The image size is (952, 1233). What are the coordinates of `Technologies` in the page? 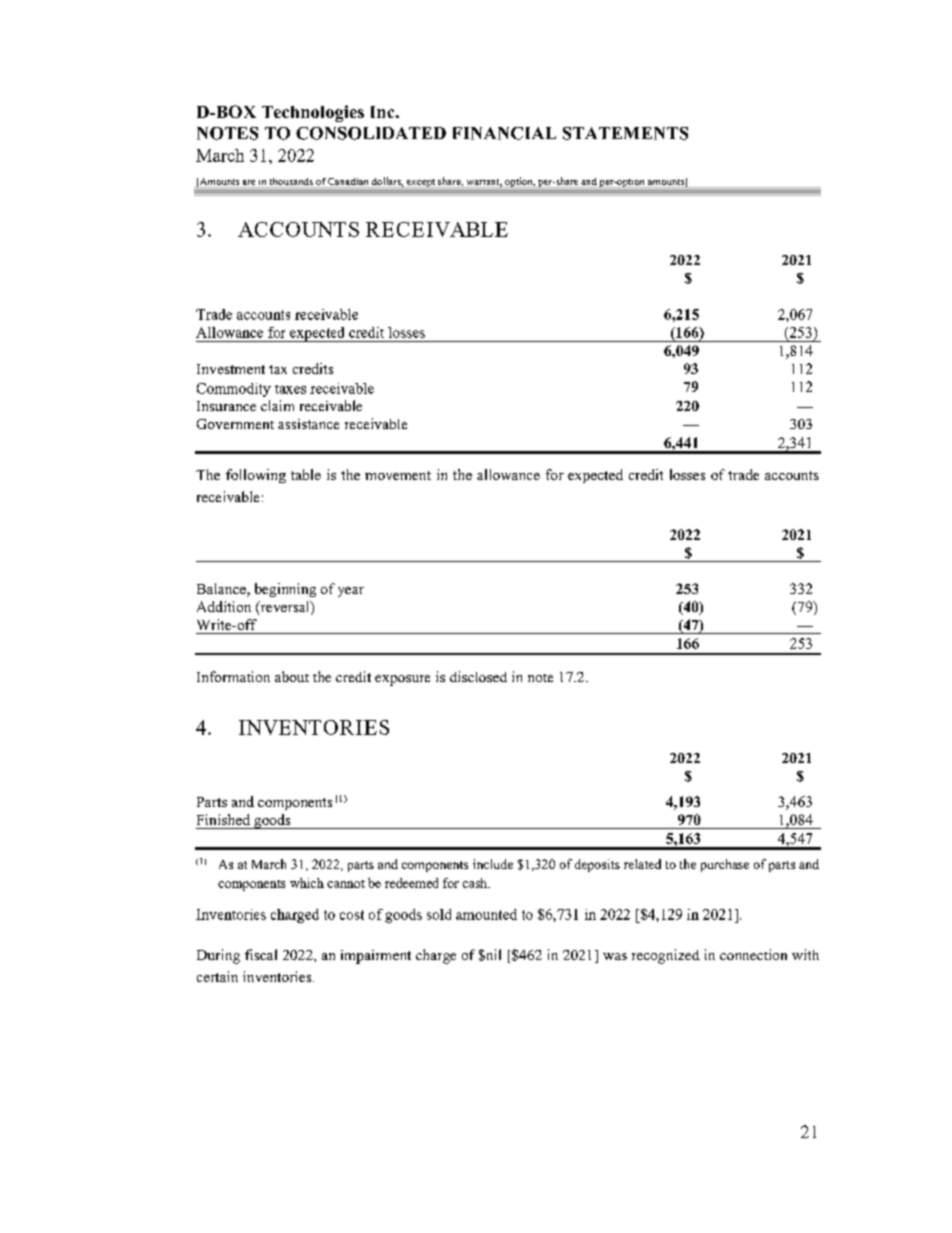 It's located at (313, 113).
